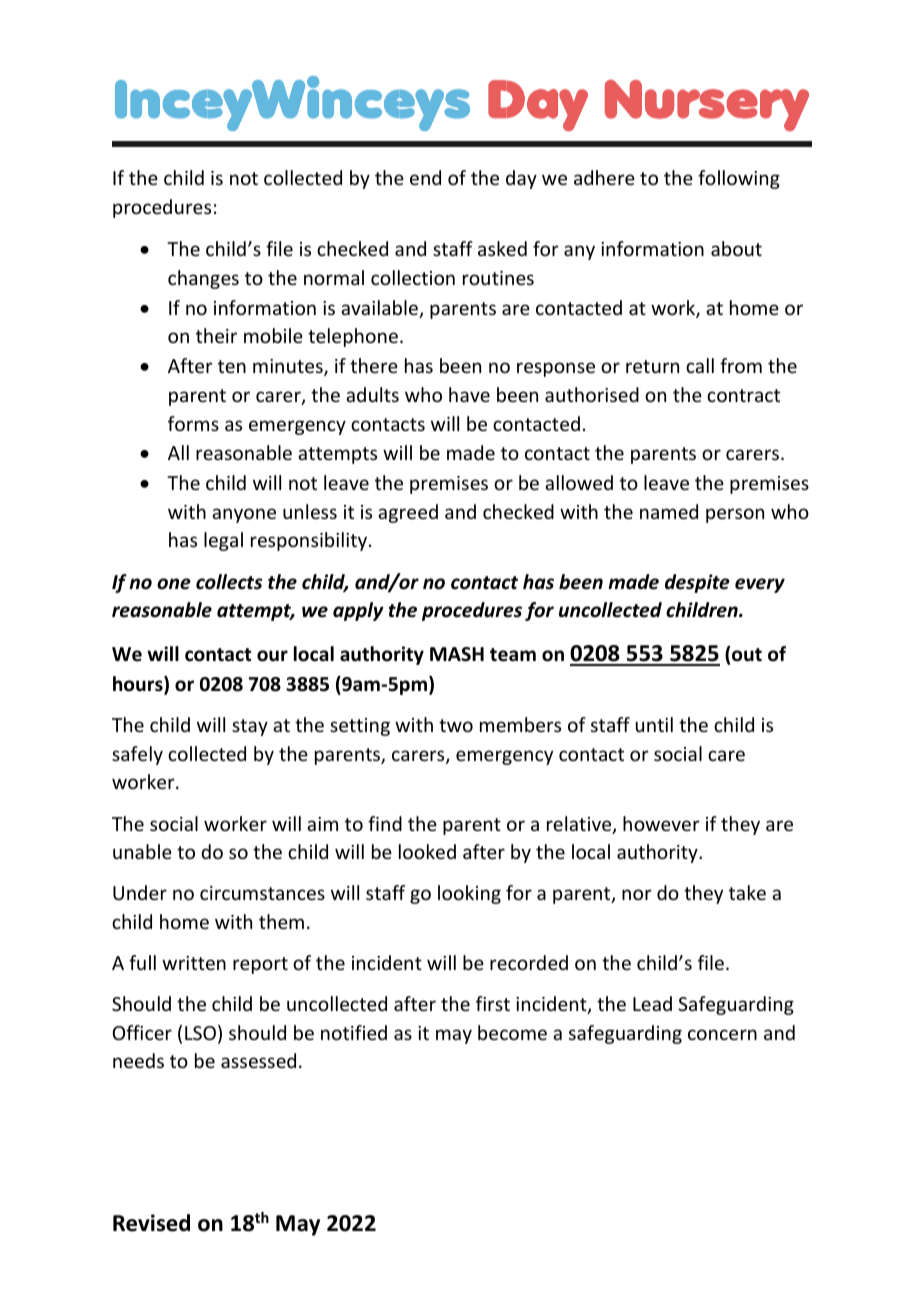 This screenshot has height=1308, width=924. Describe the element at coordinates (652, 1003) in the screenshot. I see `Lead` at that location.
